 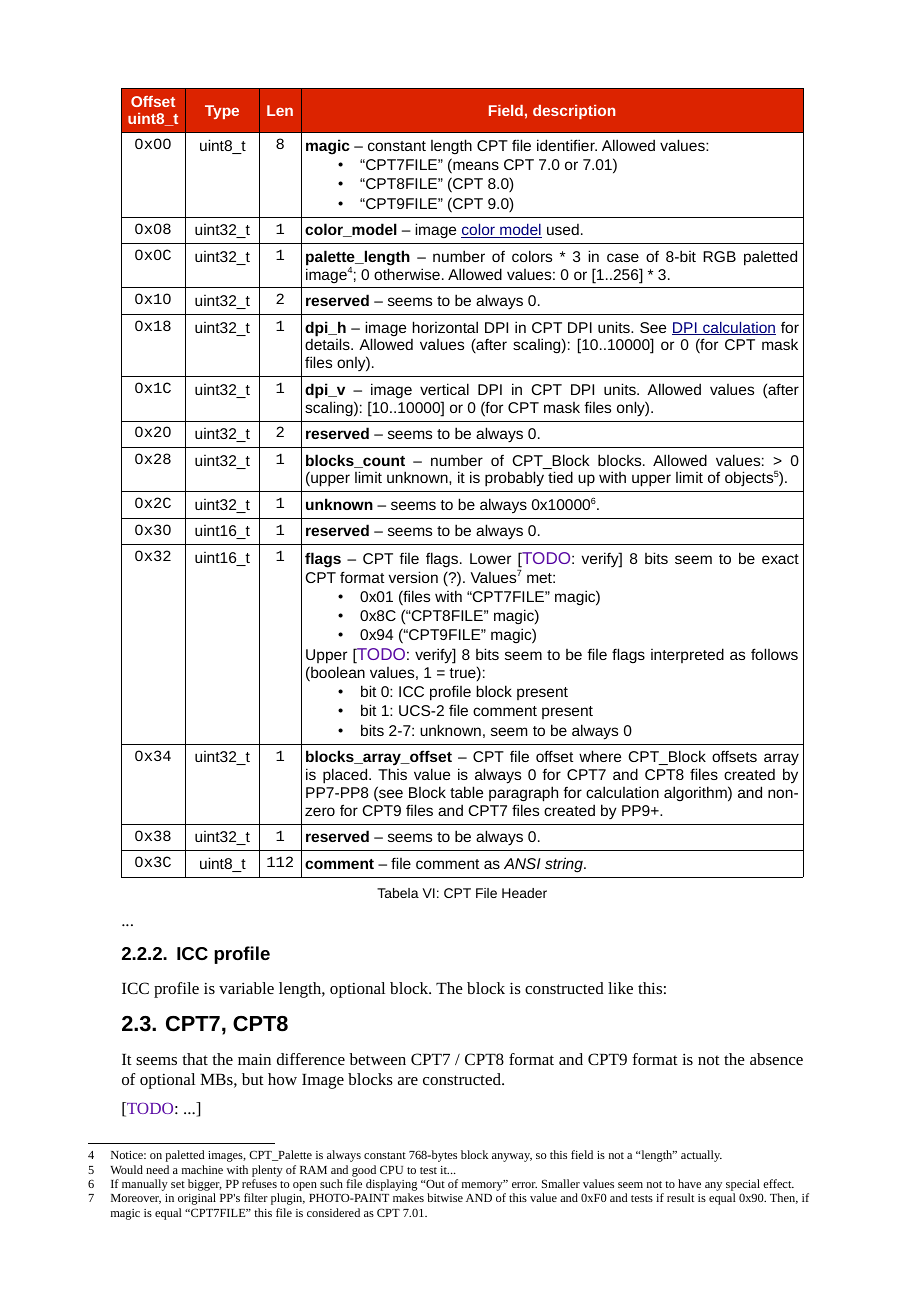 What do you see at coordinates (719, 256) in the screenshot?
I see `RGB` at bounding box center [719, 256].
